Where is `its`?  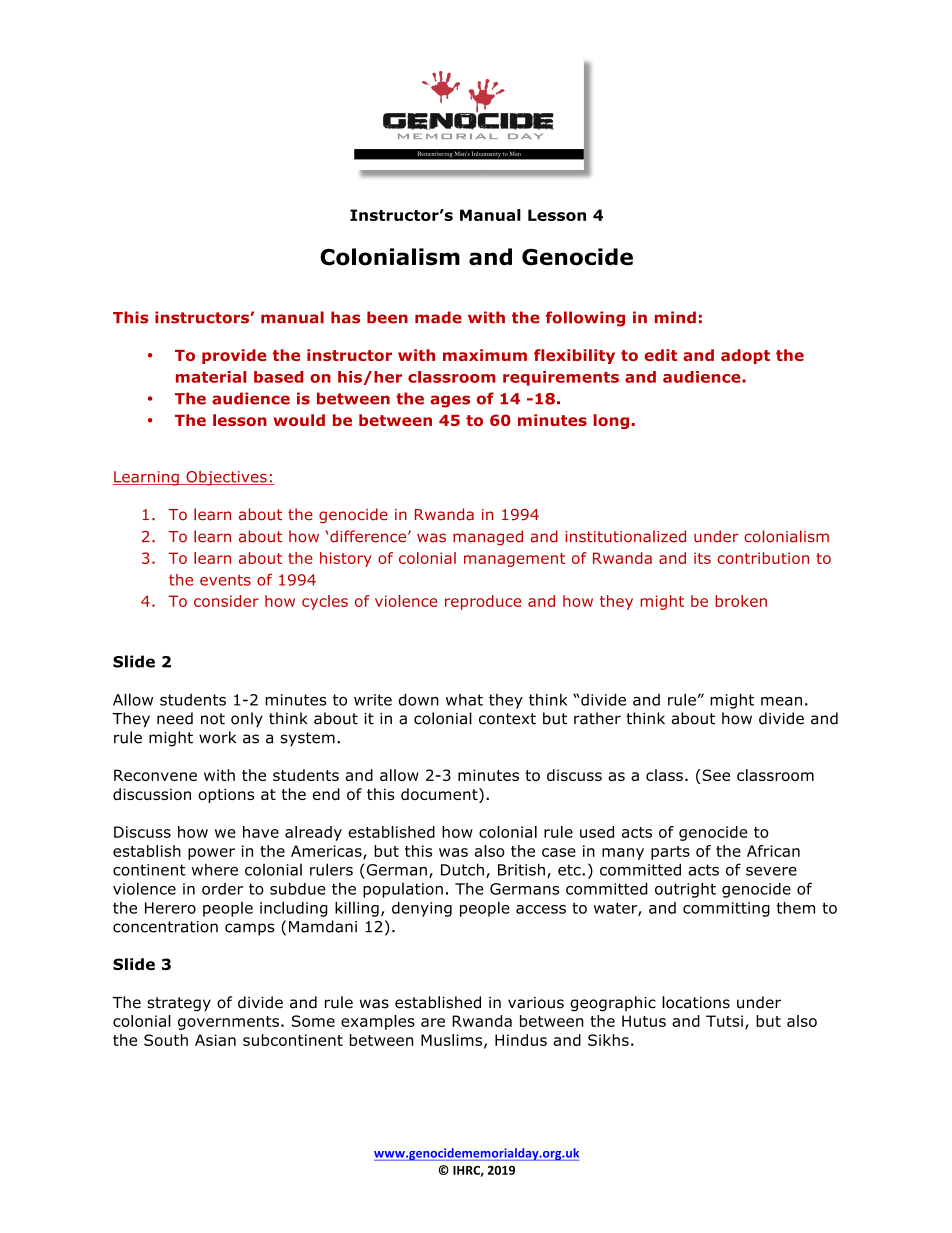
its is located at coordinates (702, 558).
